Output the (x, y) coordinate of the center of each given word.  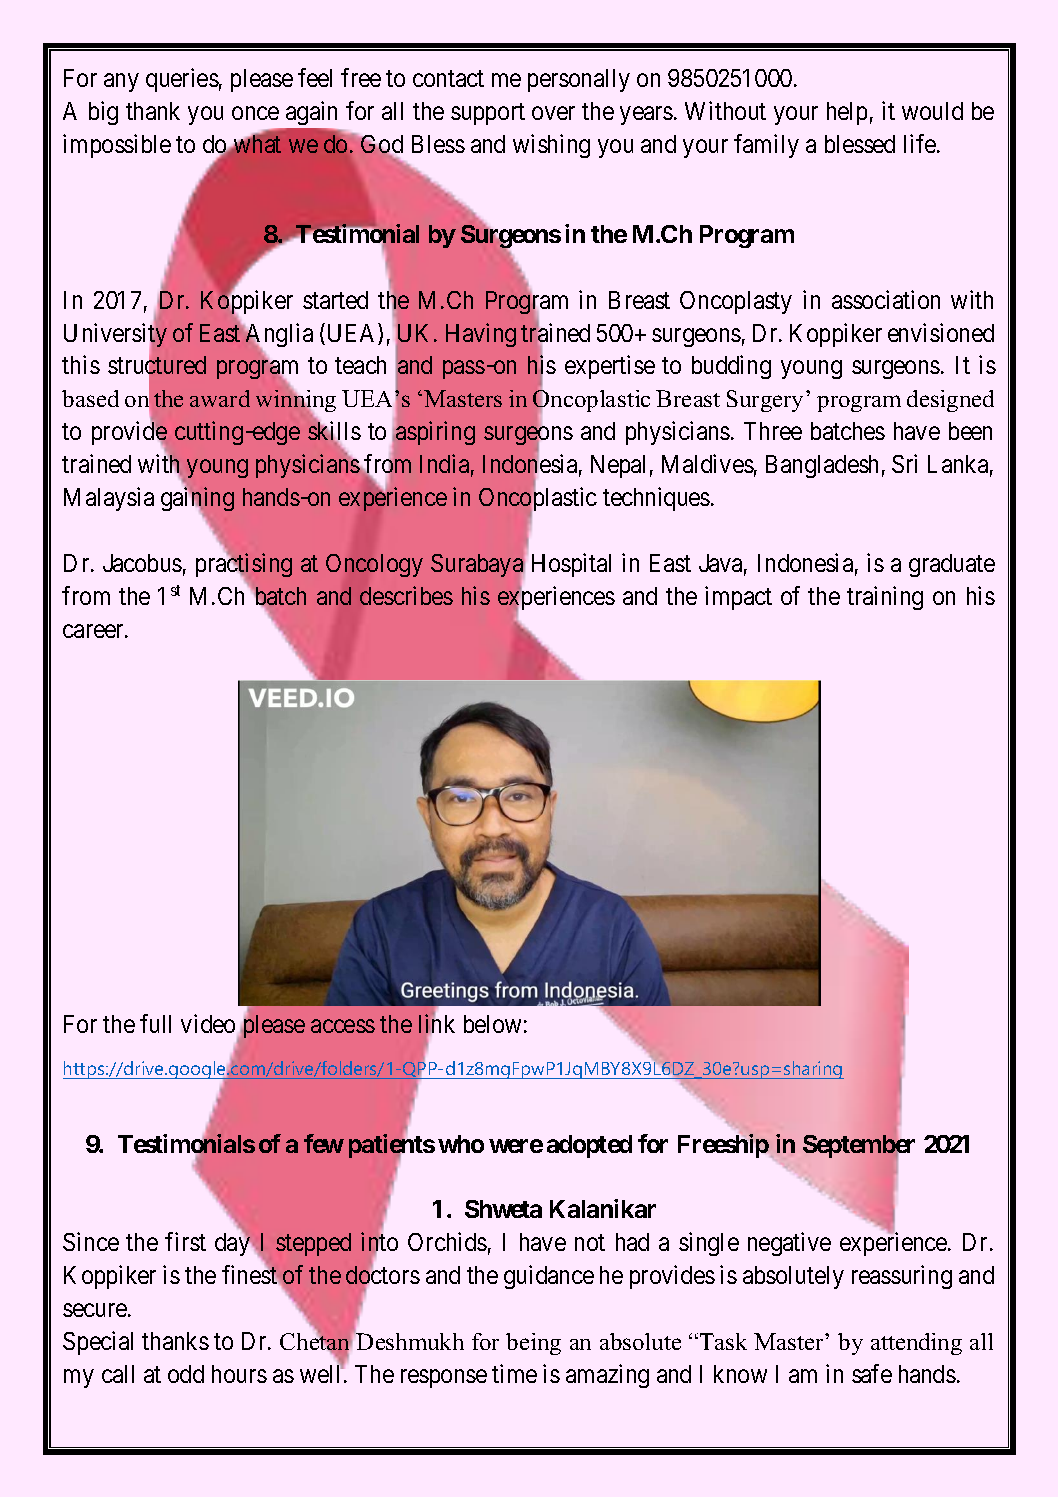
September (859, 1146)
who (461, 1144)
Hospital (571, 565)
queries (182, 80)
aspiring (435, 433)
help (847, 113)
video (208, 1023)
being (533, 1344)
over (553, 113)
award (220, 398)
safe (872, 1373)
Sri (904, 463)
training (885, 598)
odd (186, 1374)
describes (406, 595)
